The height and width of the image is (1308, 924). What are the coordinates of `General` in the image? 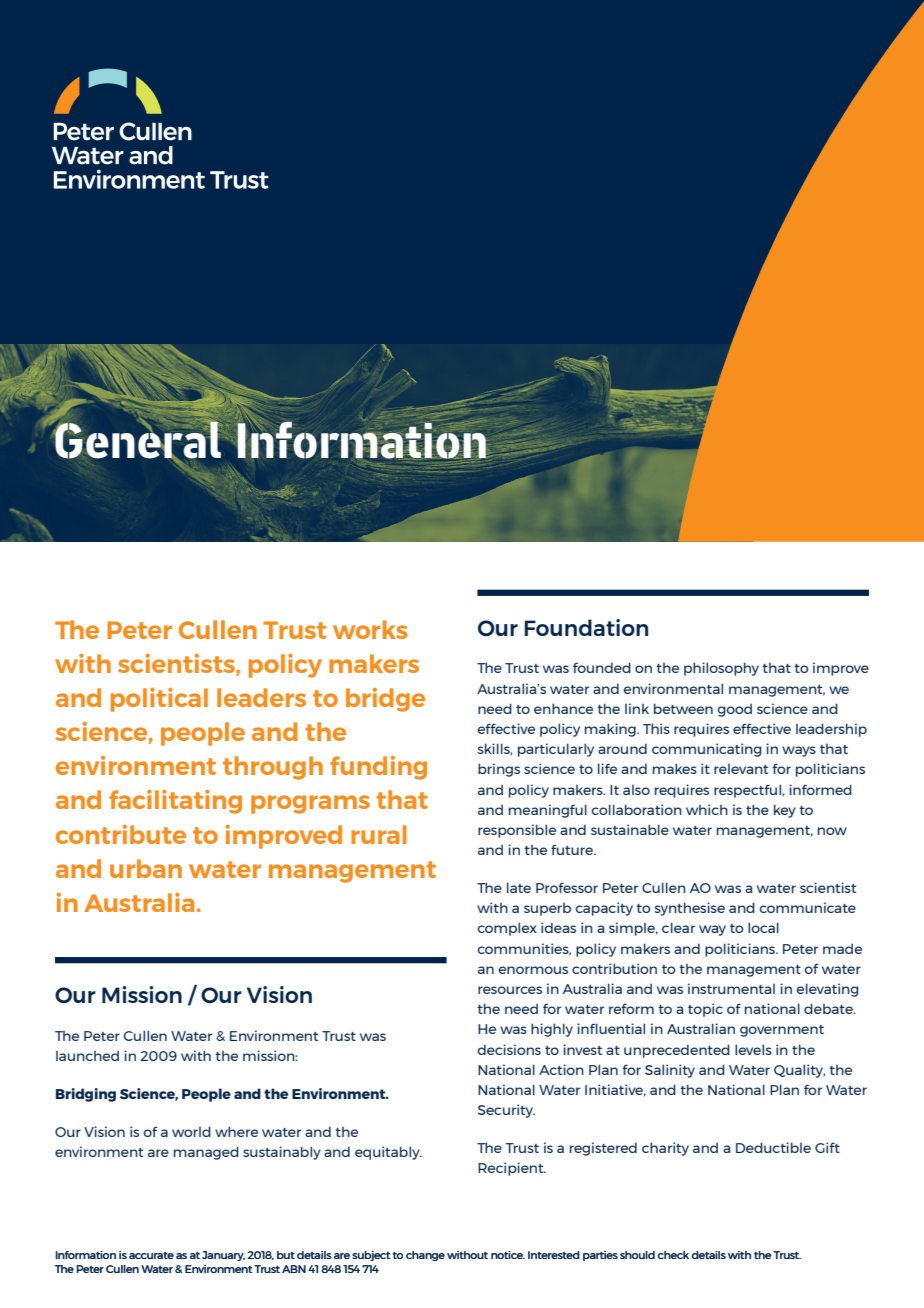 It's located at (138, 440).
